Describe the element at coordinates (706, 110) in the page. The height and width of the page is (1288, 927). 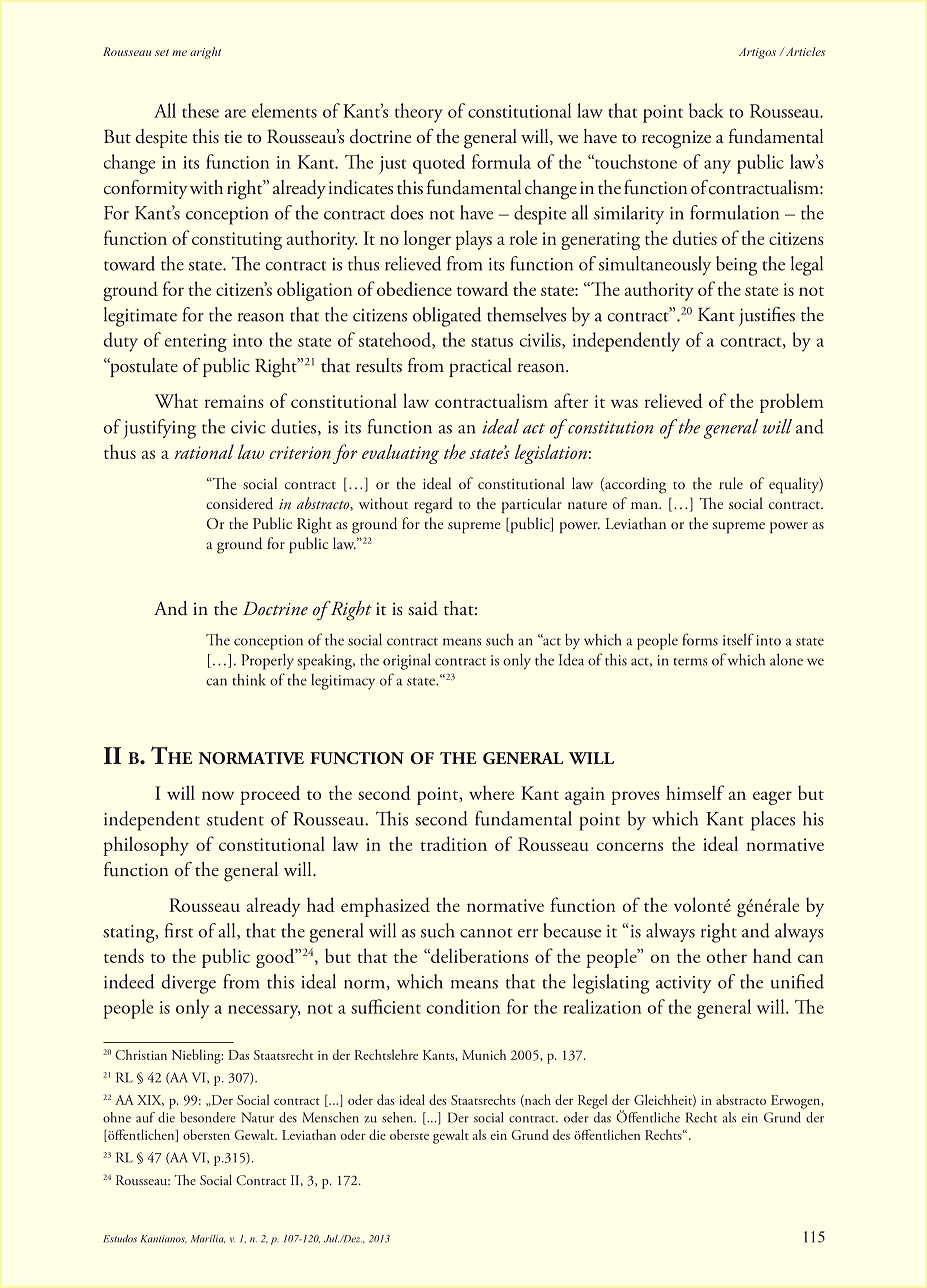
I see `back` at that location.
